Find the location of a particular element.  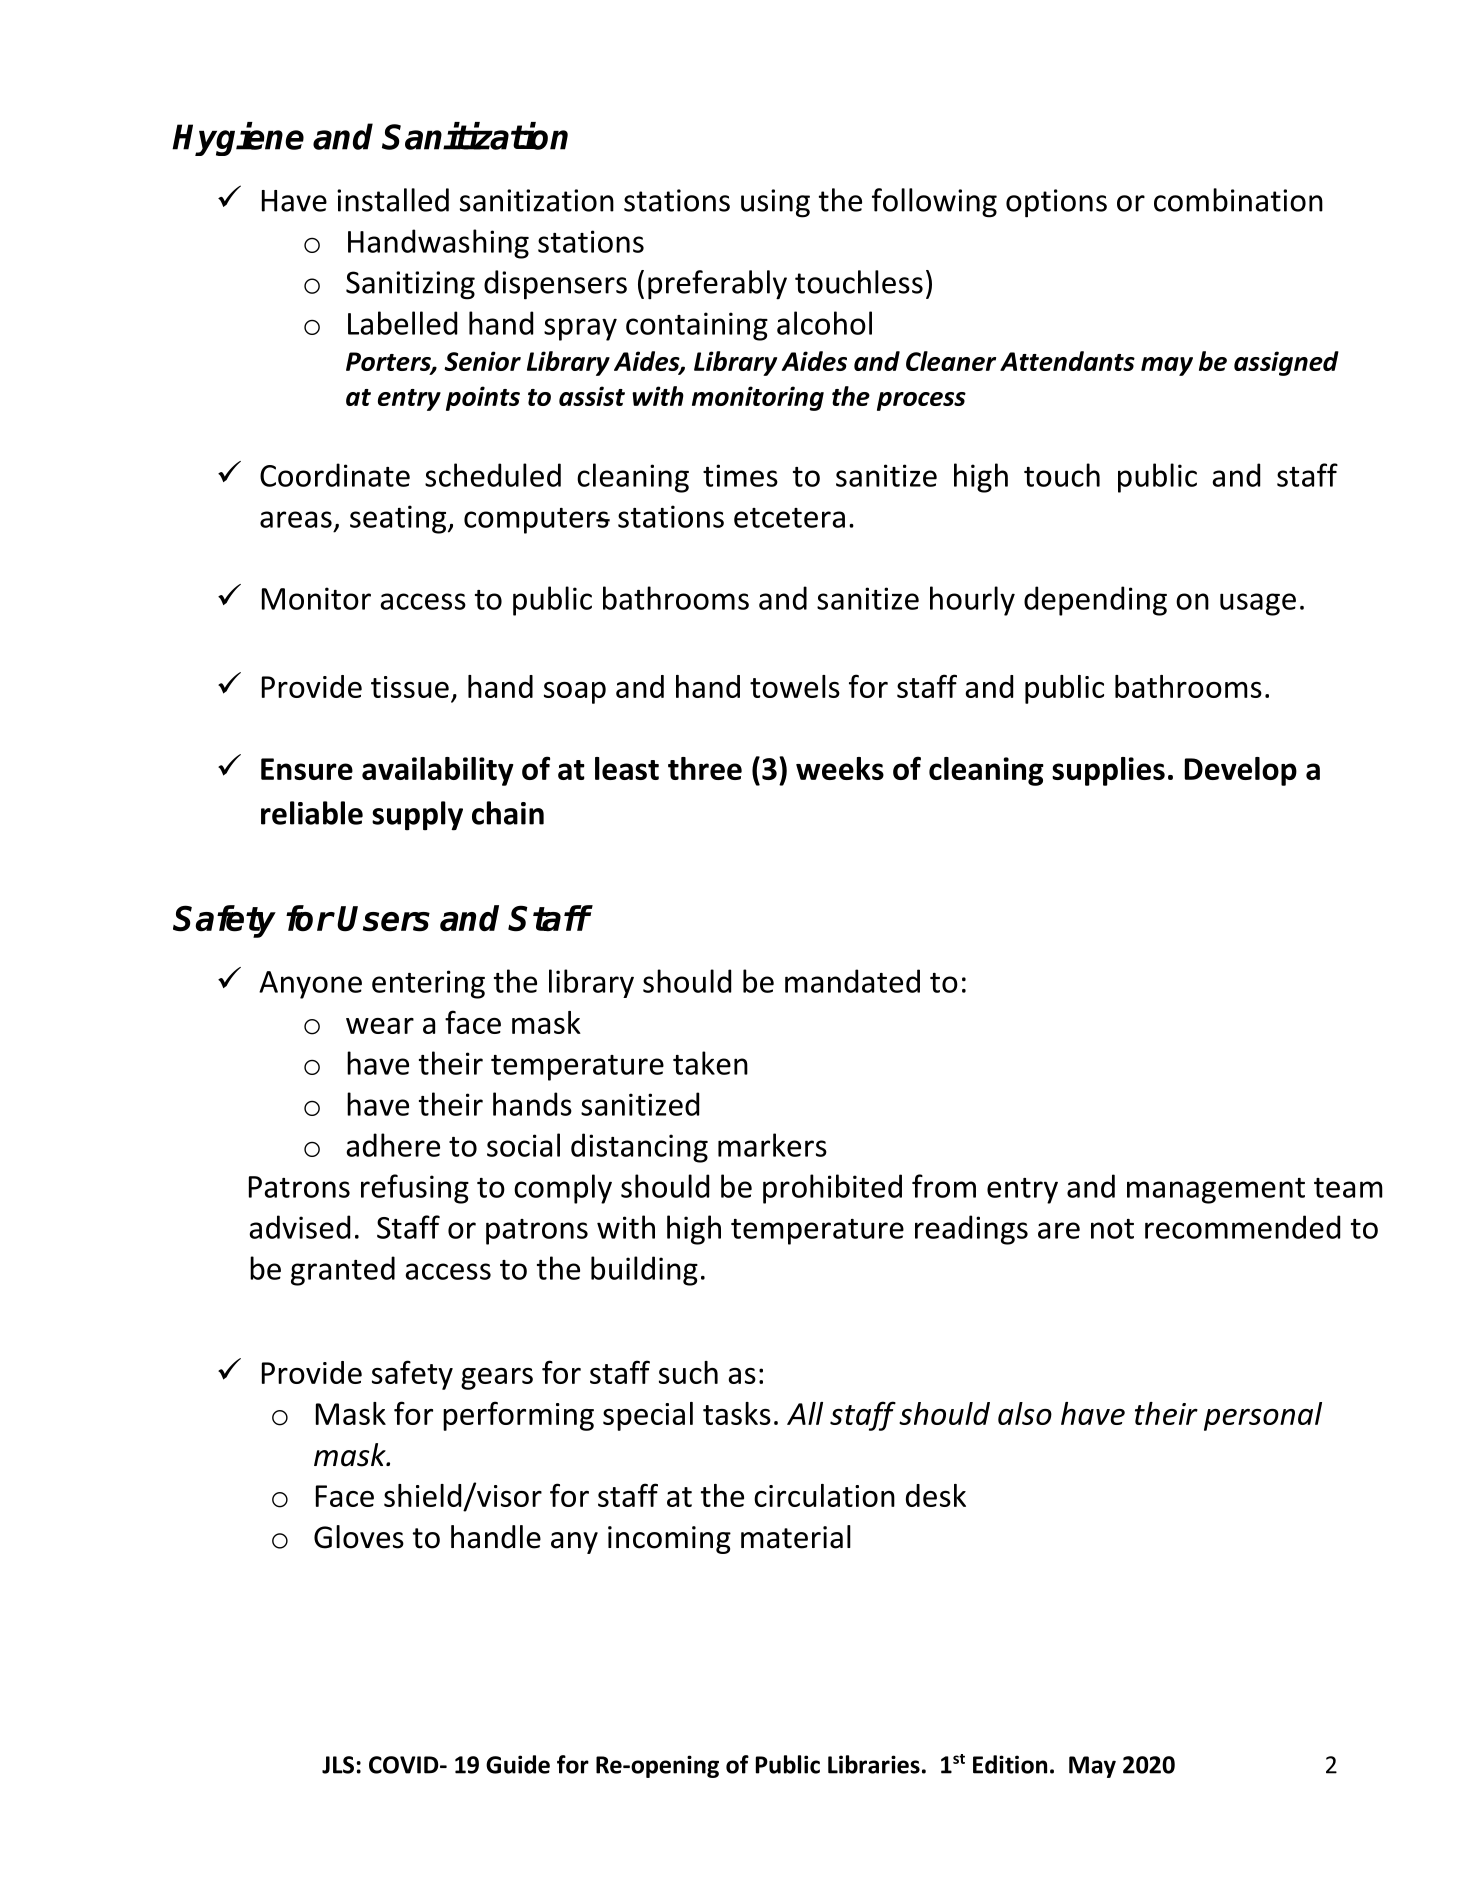

JLS is located at coordinates (338, 1765).
